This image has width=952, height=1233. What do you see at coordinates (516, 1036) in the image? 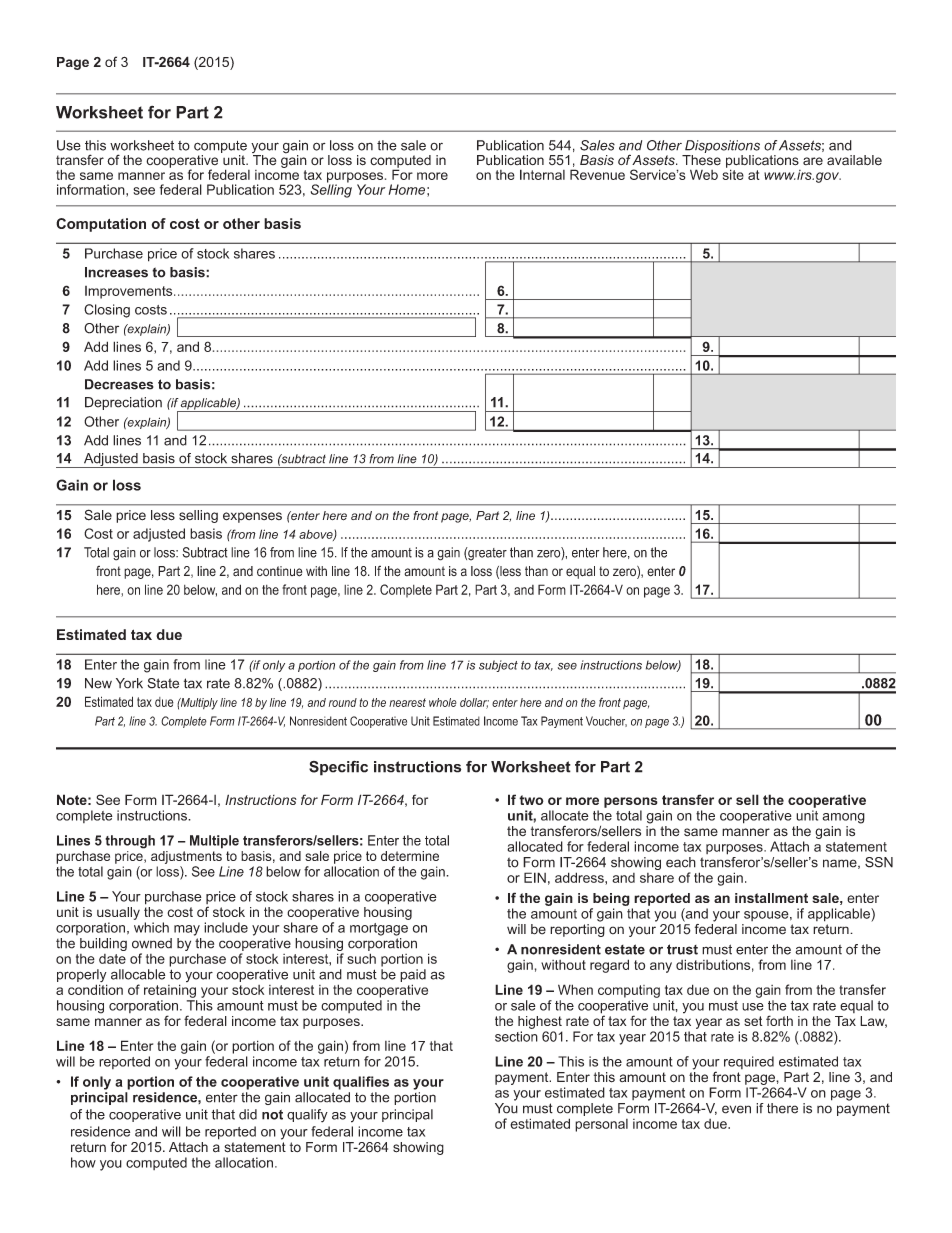
I see `section` at bounding box center [516, 1036].
